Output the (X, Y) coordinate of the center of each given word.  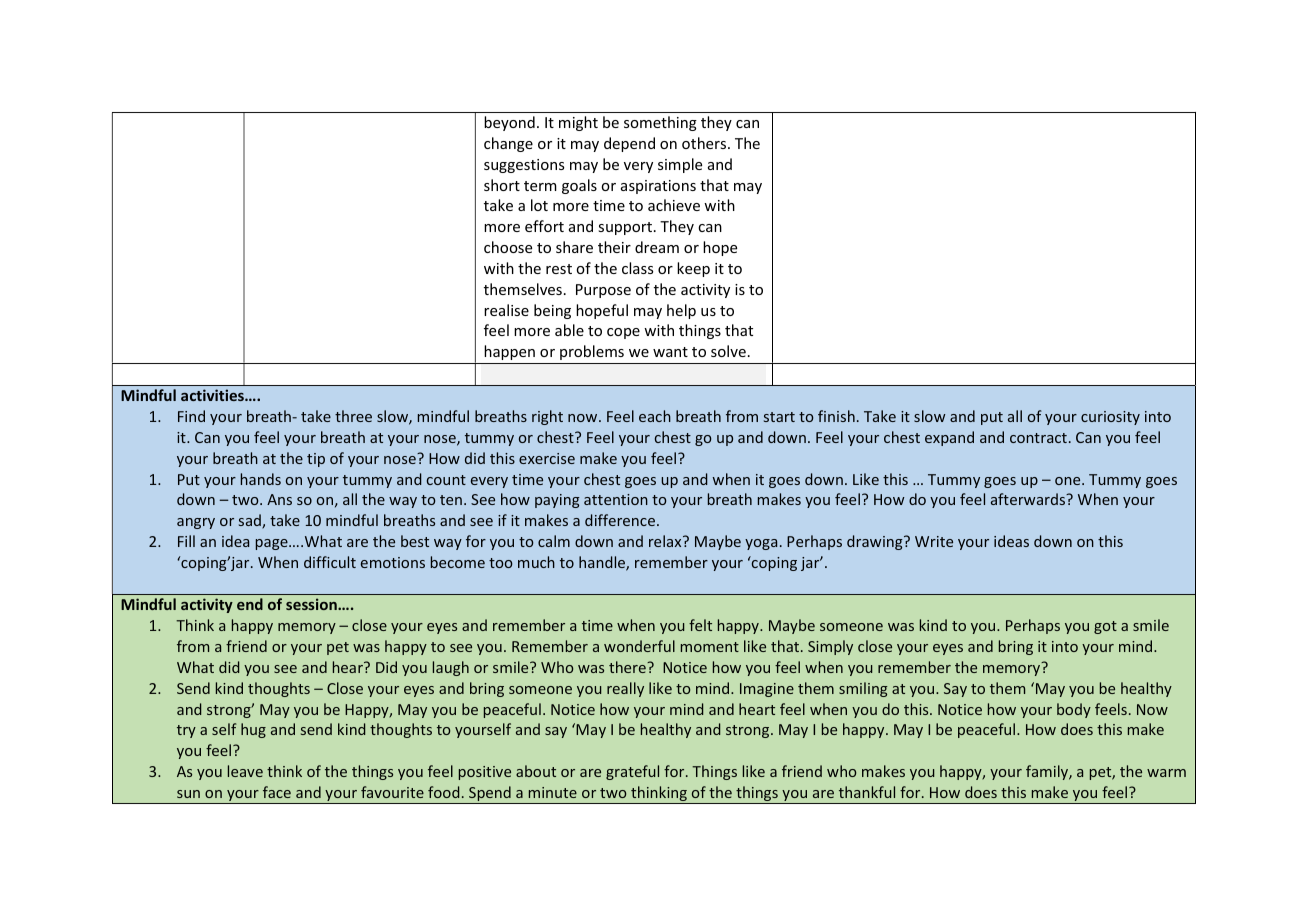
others (705, 143)
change (508, 144)
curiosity (1110, 418)
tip (316, 460)
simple (680, 165)
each (655, 416)
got (1105, 627)
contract (1038, 438)
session (312, 604)
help (681, 311)
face (277, 792)
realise (506, 310)
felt (700, 625)
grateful (632, 772)
